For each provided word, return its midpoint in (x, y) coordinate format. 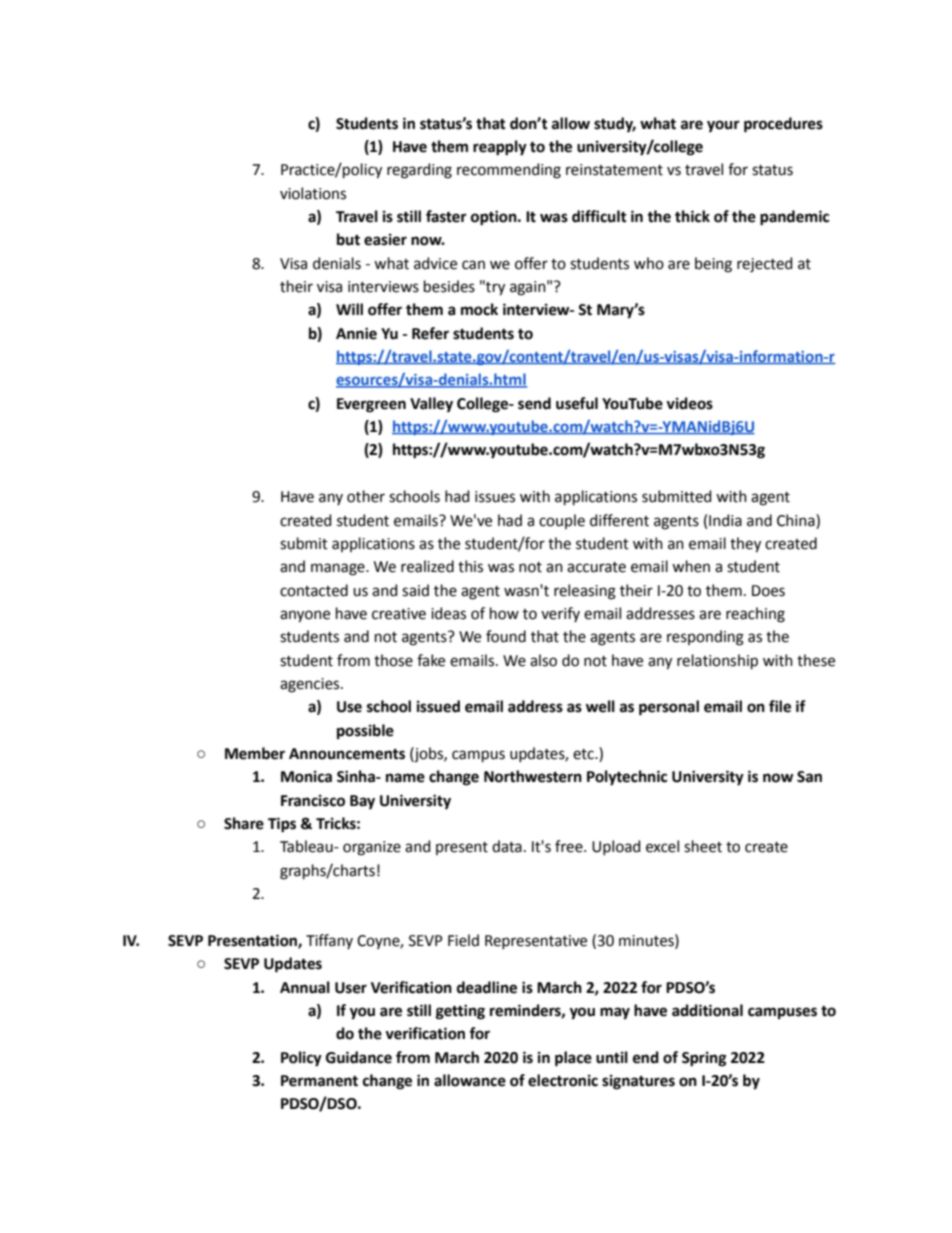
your (723, 126)
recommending (509, 171)
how (504, 613)
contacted (314, 590)
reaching (755, 615)
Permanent (319, 1081)
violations (313, 193)
